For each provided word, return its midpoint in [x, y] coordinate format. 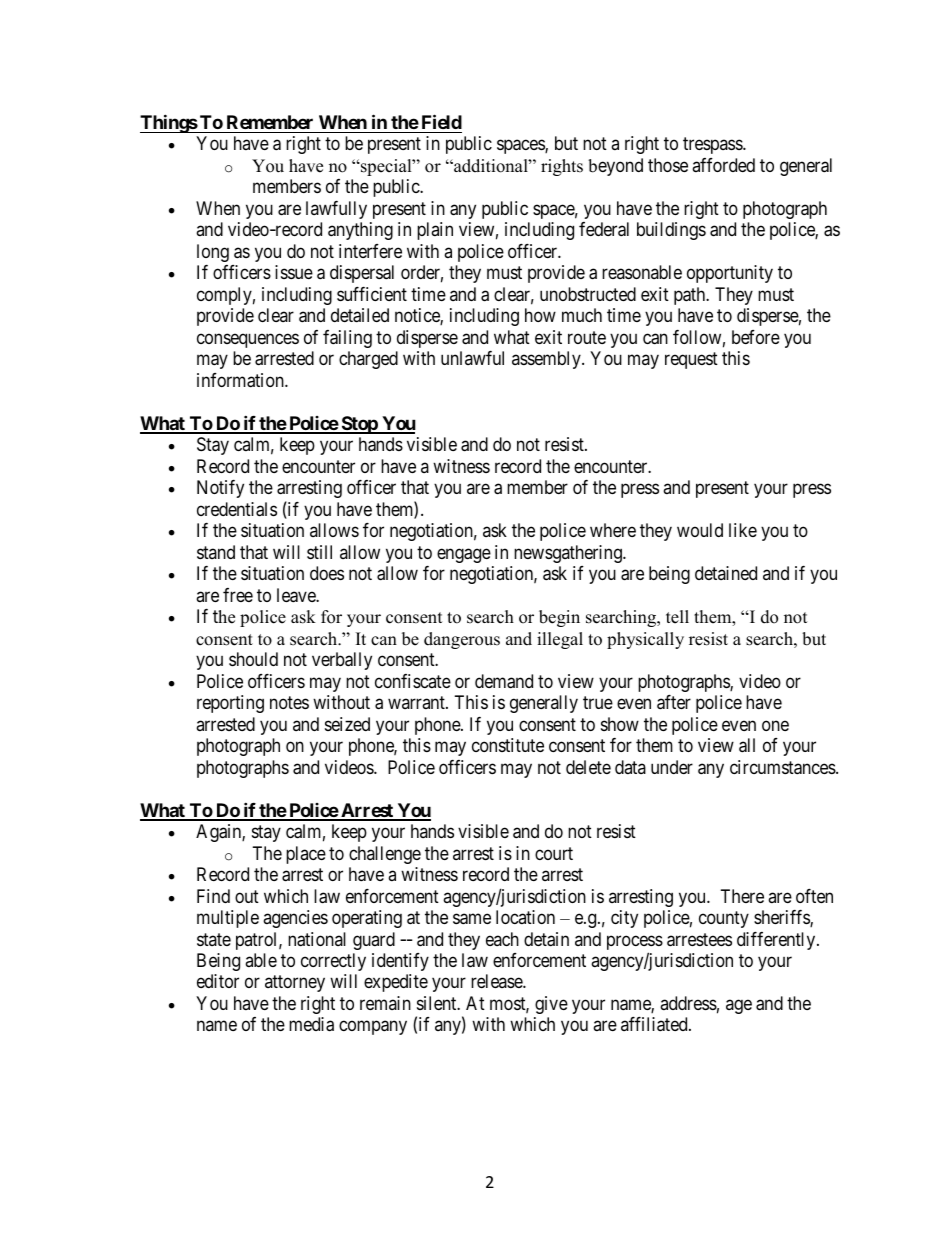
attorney [295, 984]
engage [464, 555]
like [743, 530]
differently [777, 941]
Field [442, 121]
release [497, 981]
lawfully [336, 210]
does [327, 573]
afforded [723, 165]
